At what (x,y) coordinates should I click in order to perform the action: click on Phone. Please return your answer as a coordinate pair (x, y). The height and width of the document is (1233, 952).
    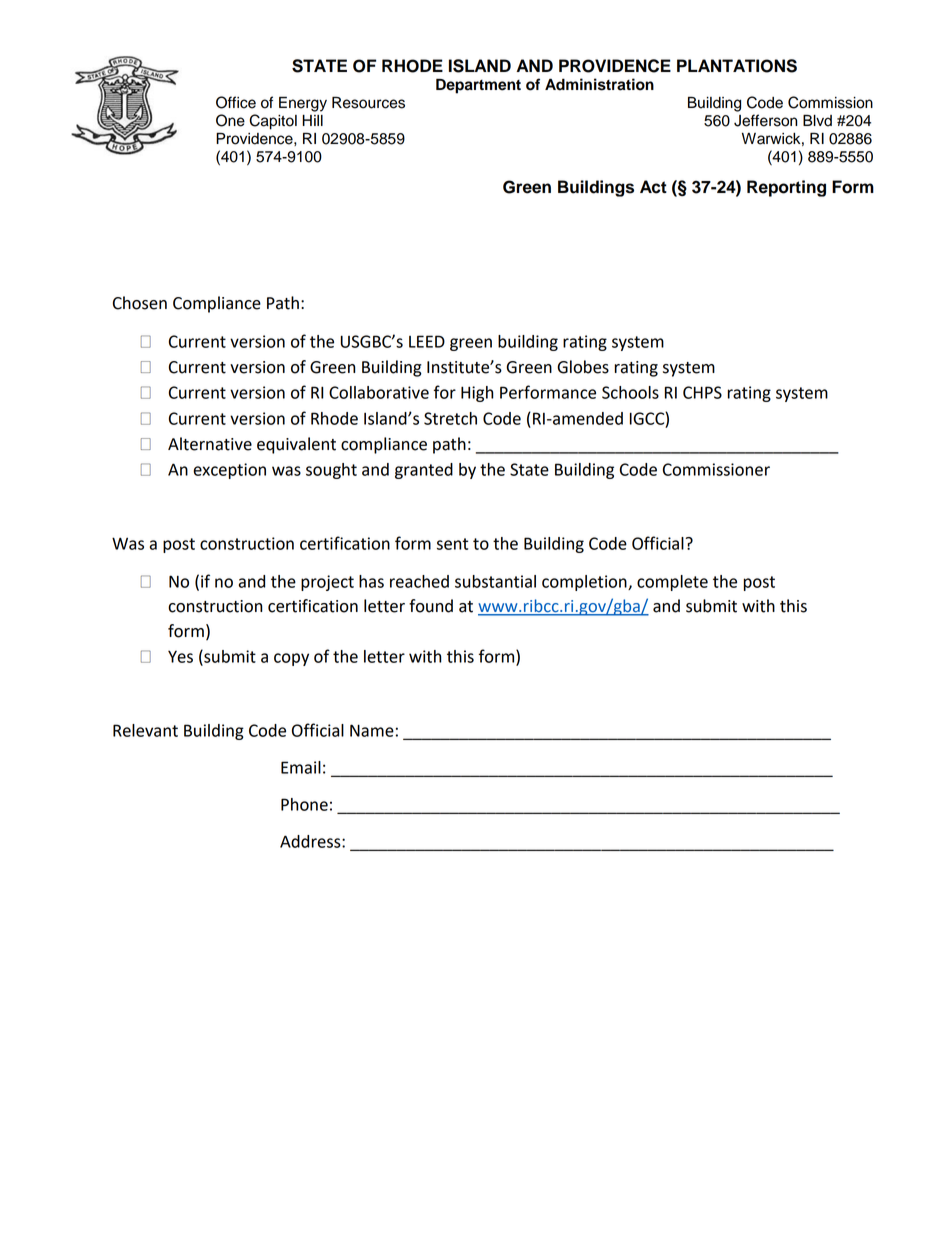
    Looking at the image, I should click on (304, 804).
